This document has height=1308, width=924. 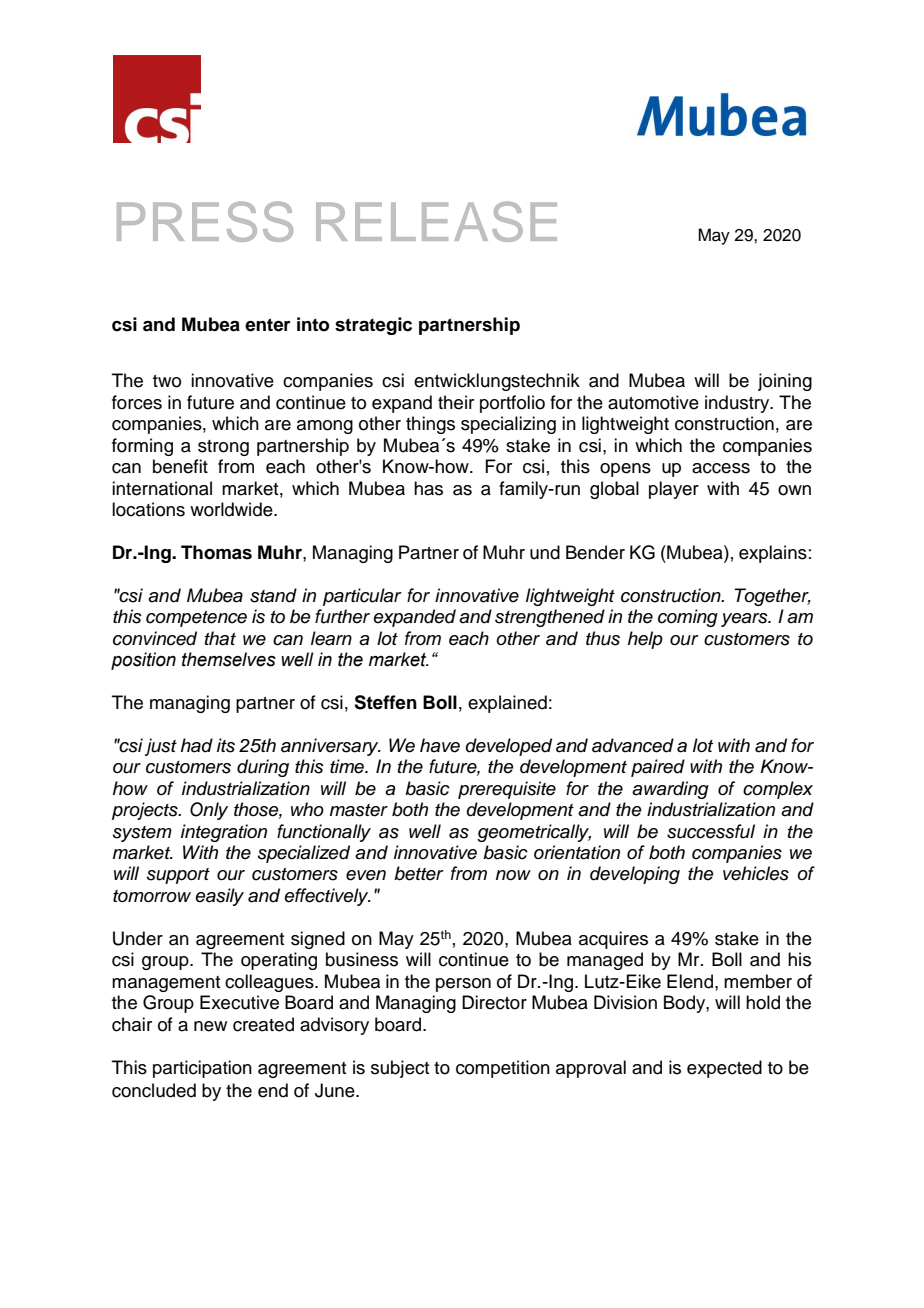 What do you see at coordinates (428, 488) in the document?
I see `has` at bounding box center [428, 488].
